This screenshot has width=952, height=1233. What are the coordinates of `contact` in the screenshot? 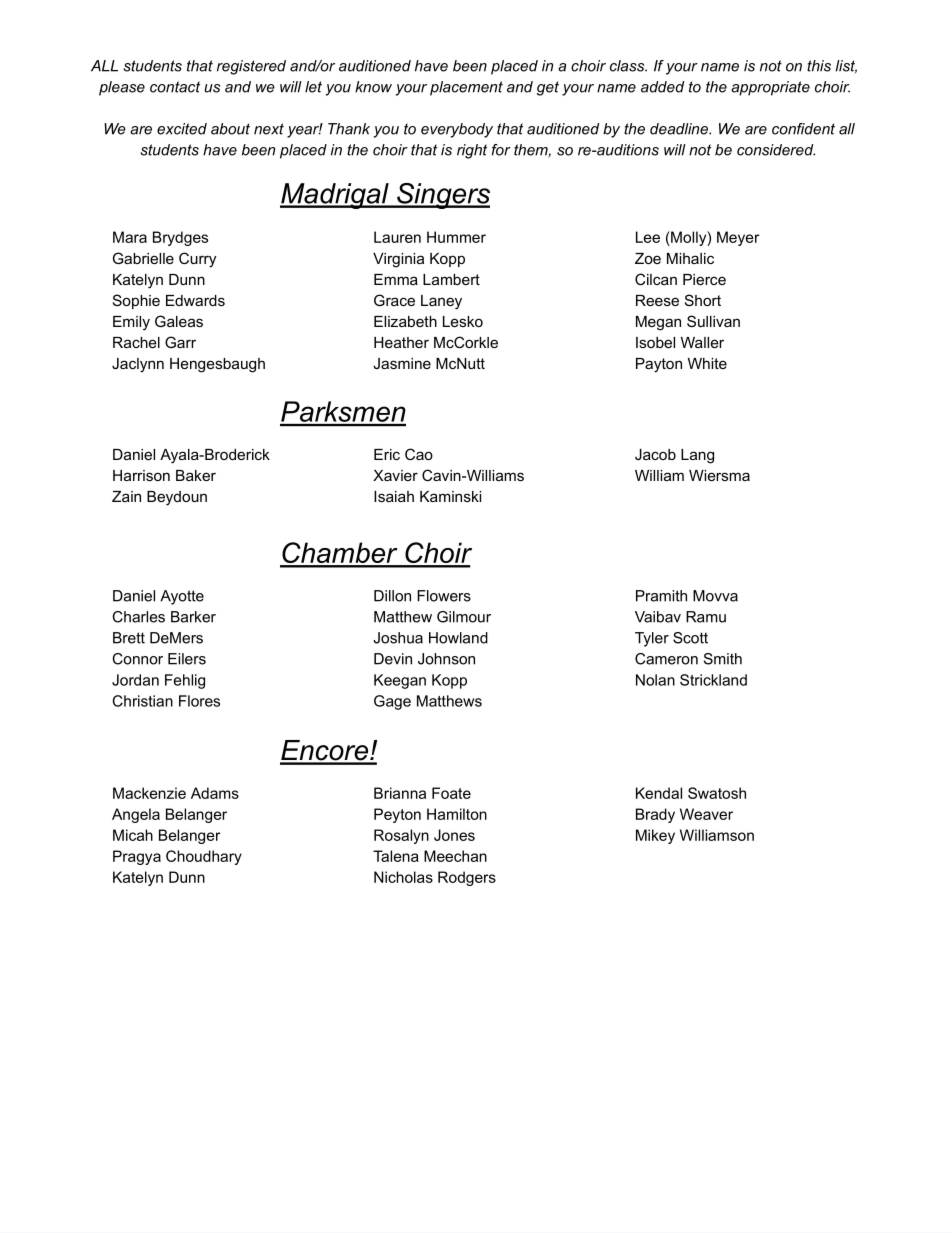 It's located at (175, 87).
